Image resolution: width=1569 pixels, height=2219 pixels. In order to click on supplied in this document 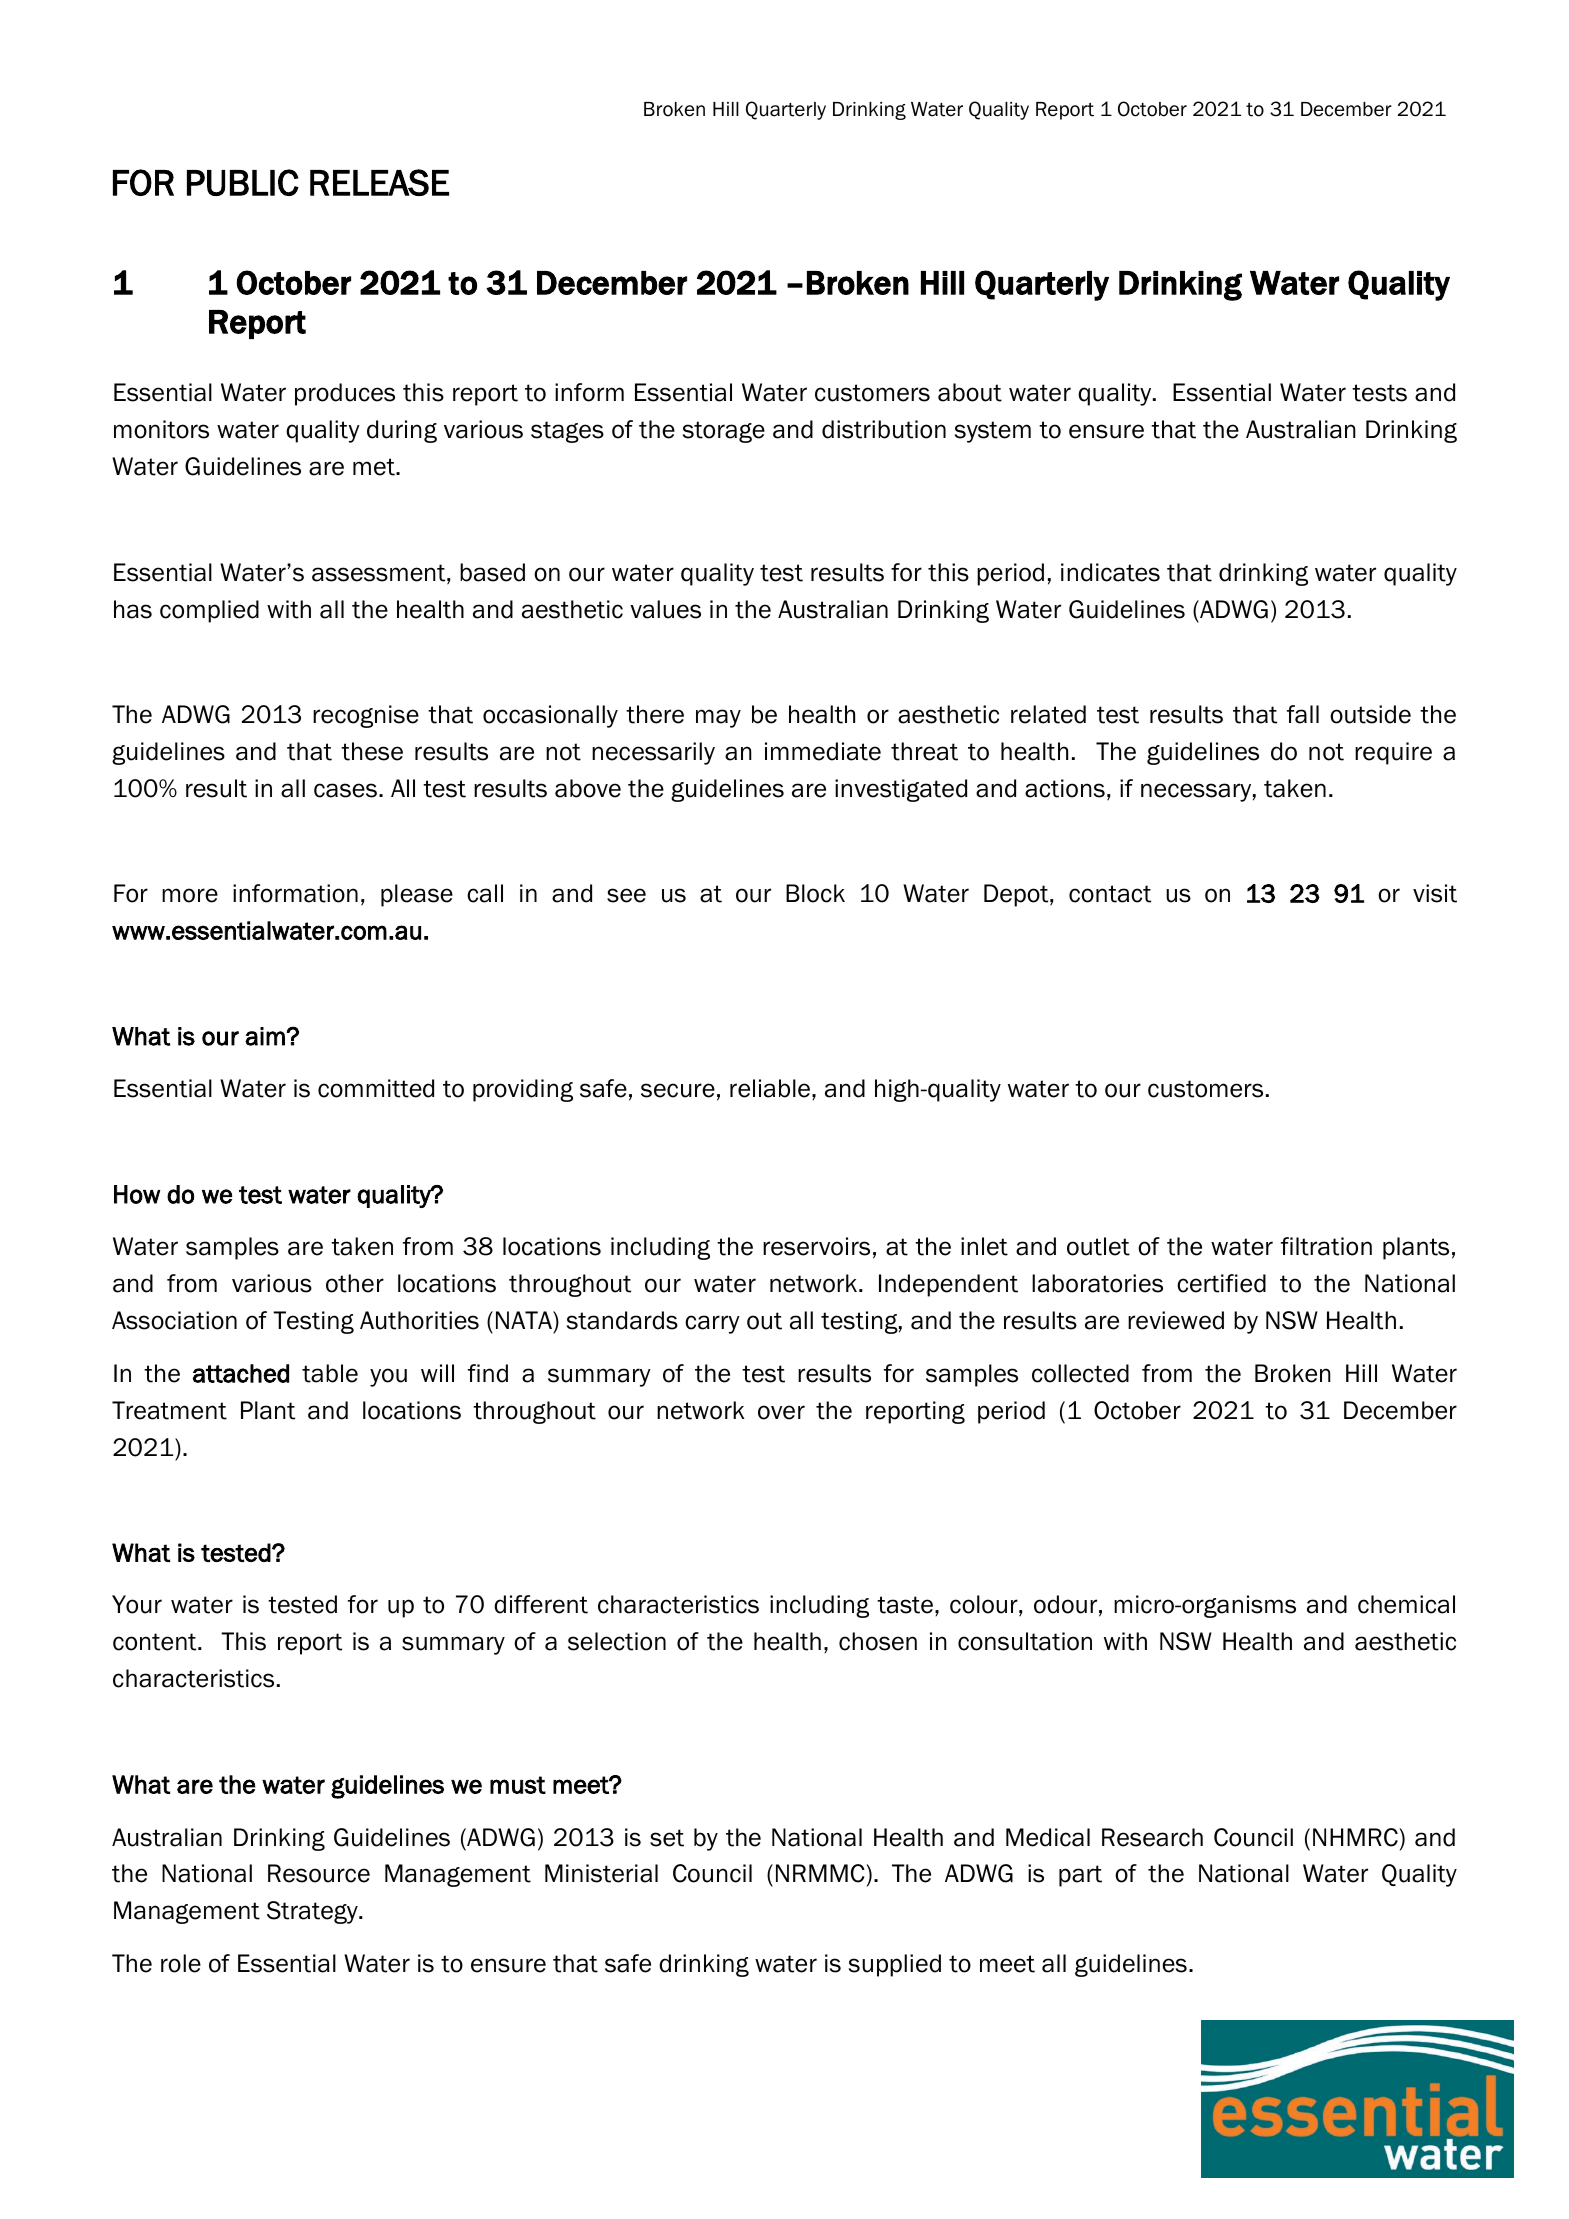, I will do `click(895, 1965)`.
